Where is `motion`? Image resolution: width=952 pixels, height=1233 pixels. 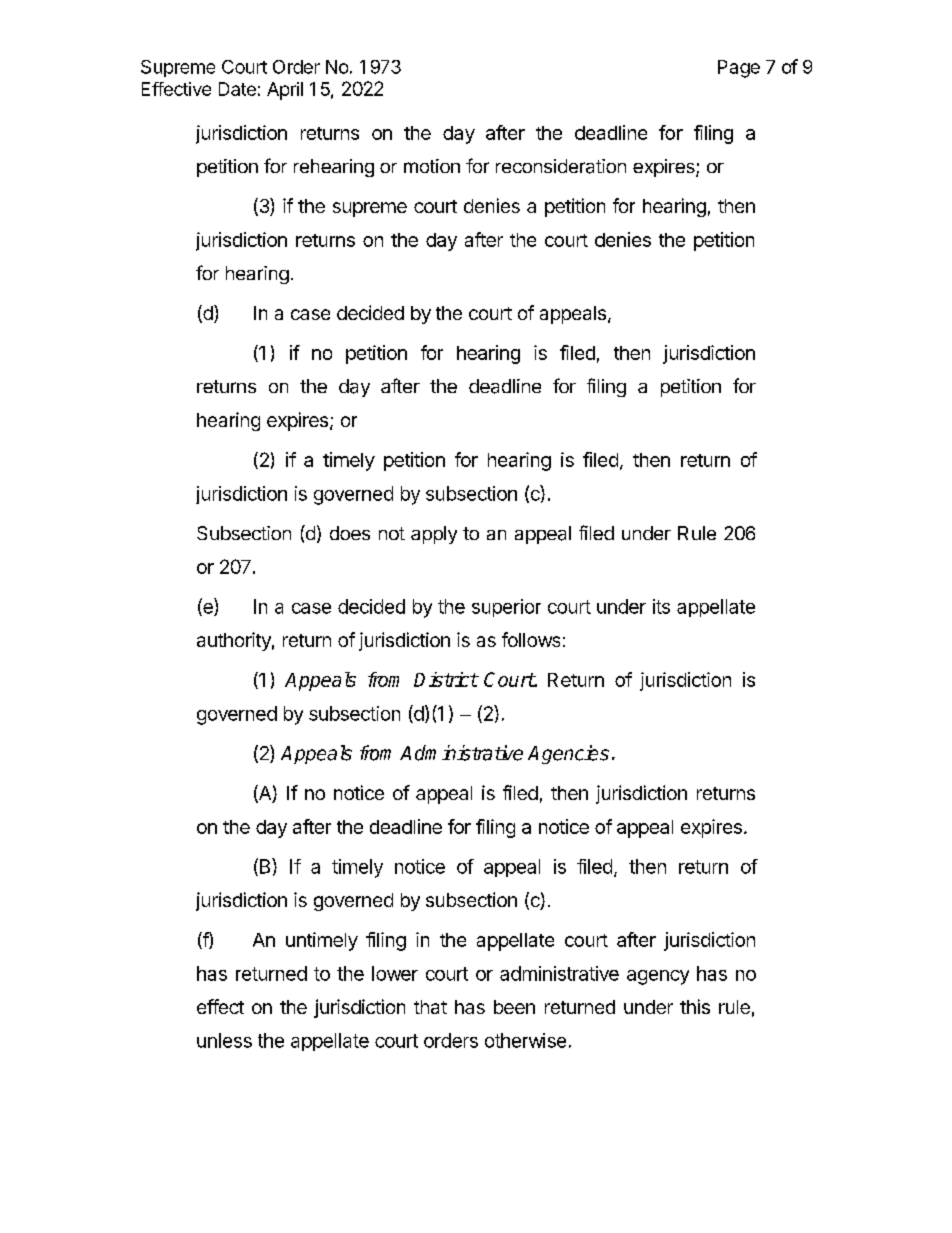
motion is located at coordinates (432, 166).
